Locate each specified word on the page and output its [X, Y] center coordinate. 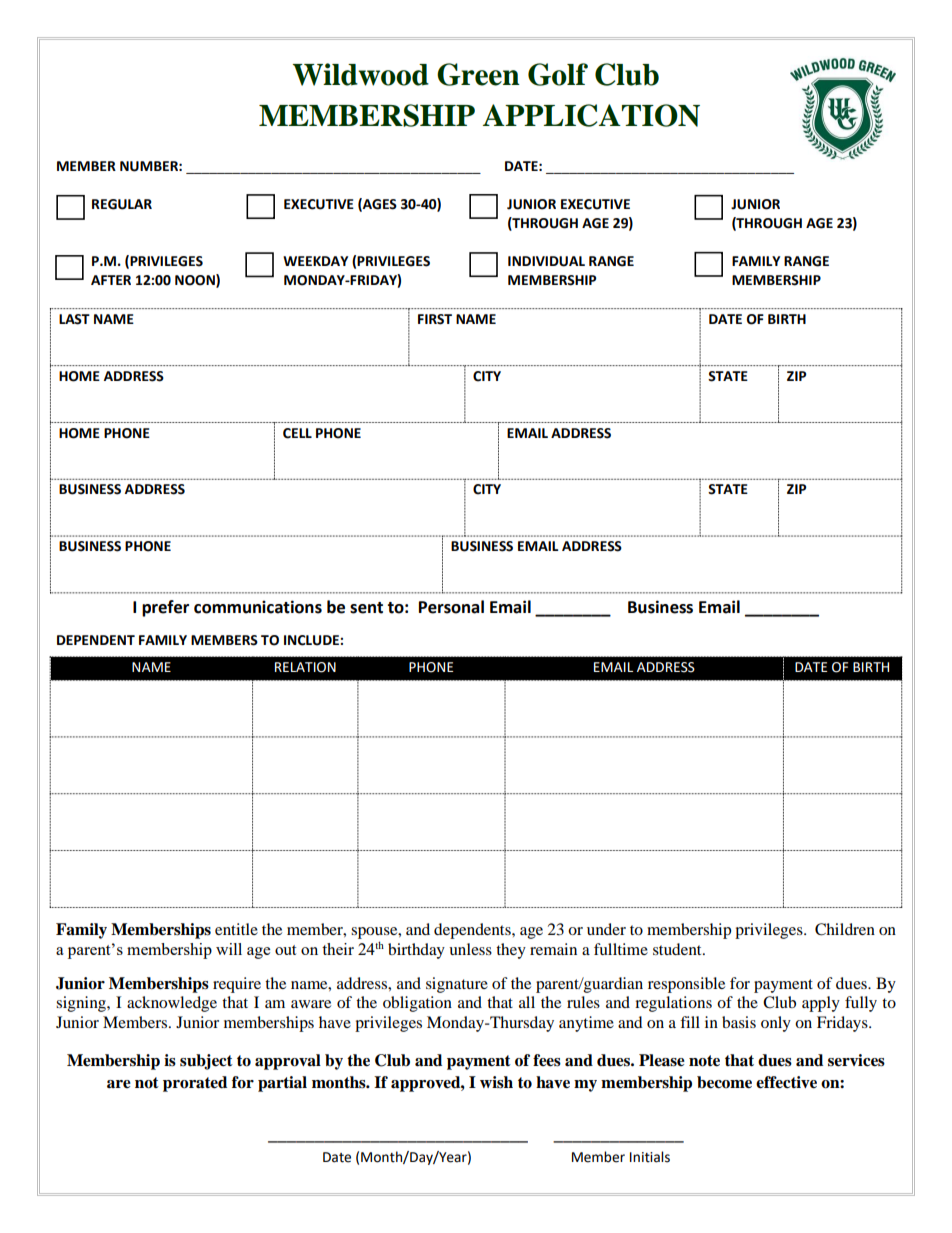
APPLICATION [591, 115]
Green [478, 74]
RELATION [305, 667]
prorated [195, 1084]
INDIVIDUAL [546, 261]
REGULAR [122, 204]
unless [470, 949]
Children [845, 929]
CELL [297, 433]
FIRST [435, 319]
